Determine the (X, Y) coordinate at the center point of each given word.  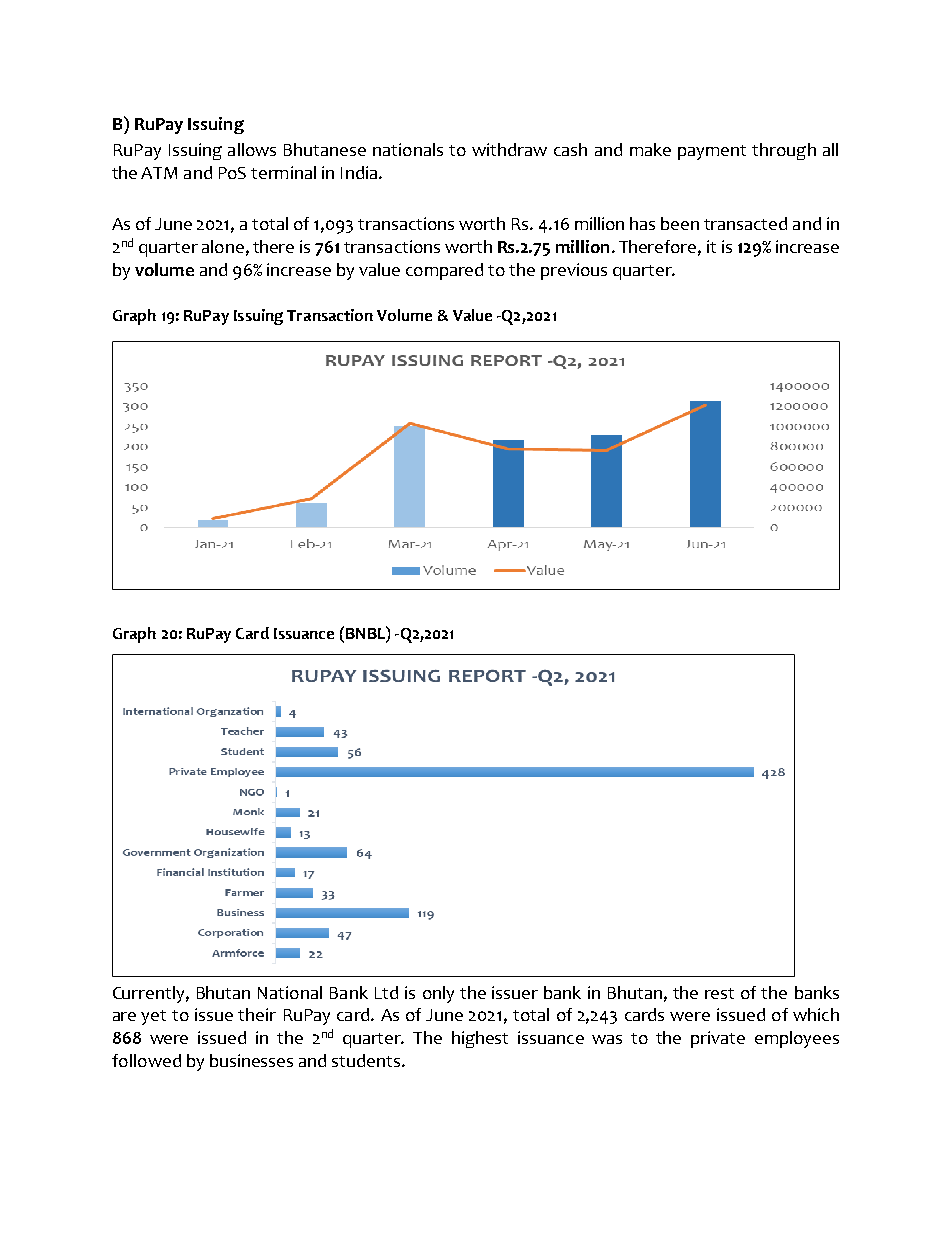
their (257, 1014)
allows (252, 149)
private (718, 1039)
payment (712, 152)
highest (480, 1039)
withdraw (509, 149)
